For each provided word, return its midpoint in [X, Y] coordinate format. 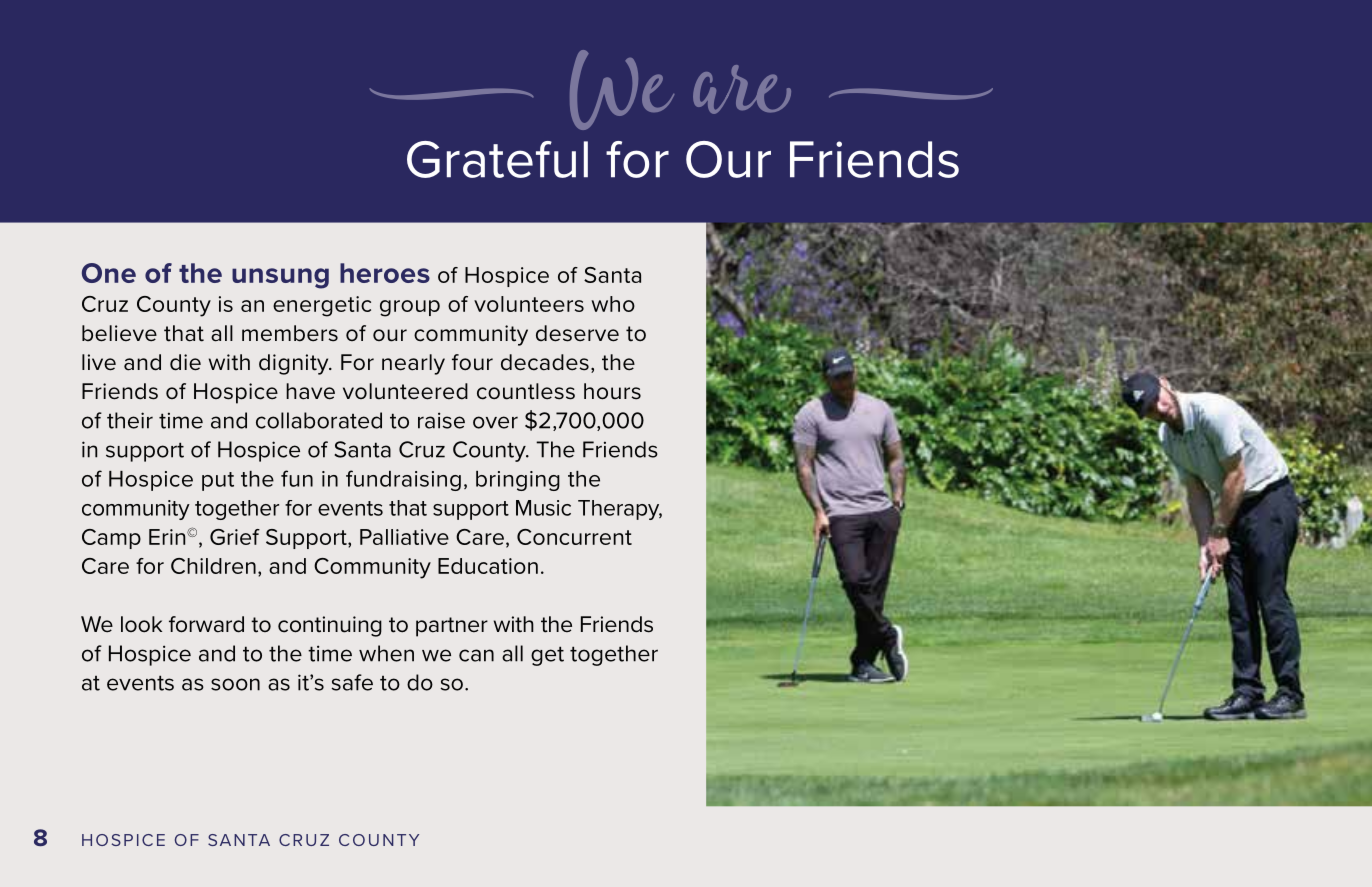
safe [352, 682]
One [109, 273]
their [130, 420]
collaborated [319, 420]
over [495, 422]
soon [235, 684]
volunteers [529, 304]
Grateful [497, 159]
